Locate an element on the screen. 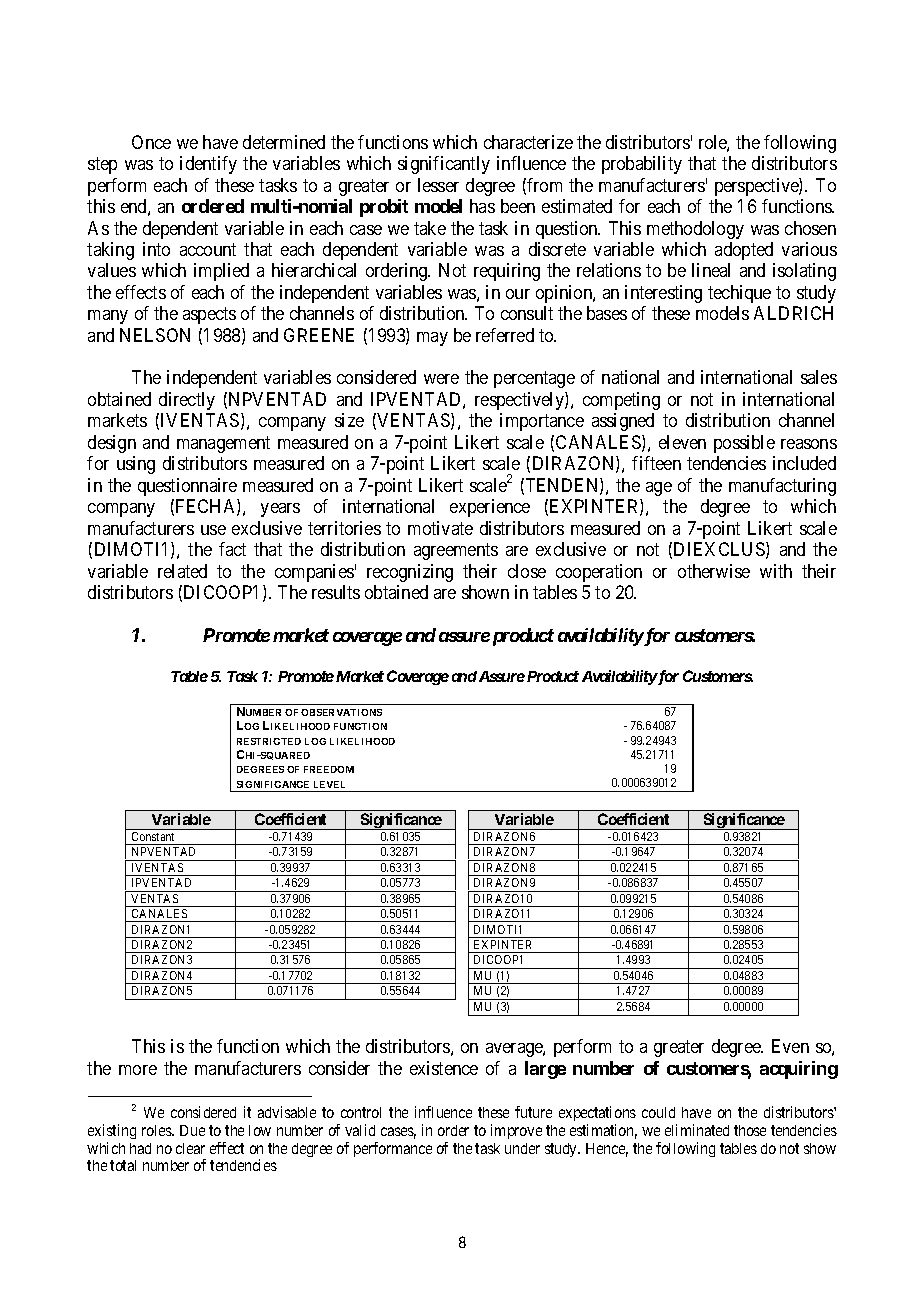 Image resolution: width=924 pixels, height=1308 pixels. methodology is located at coordinates (695, 230).
